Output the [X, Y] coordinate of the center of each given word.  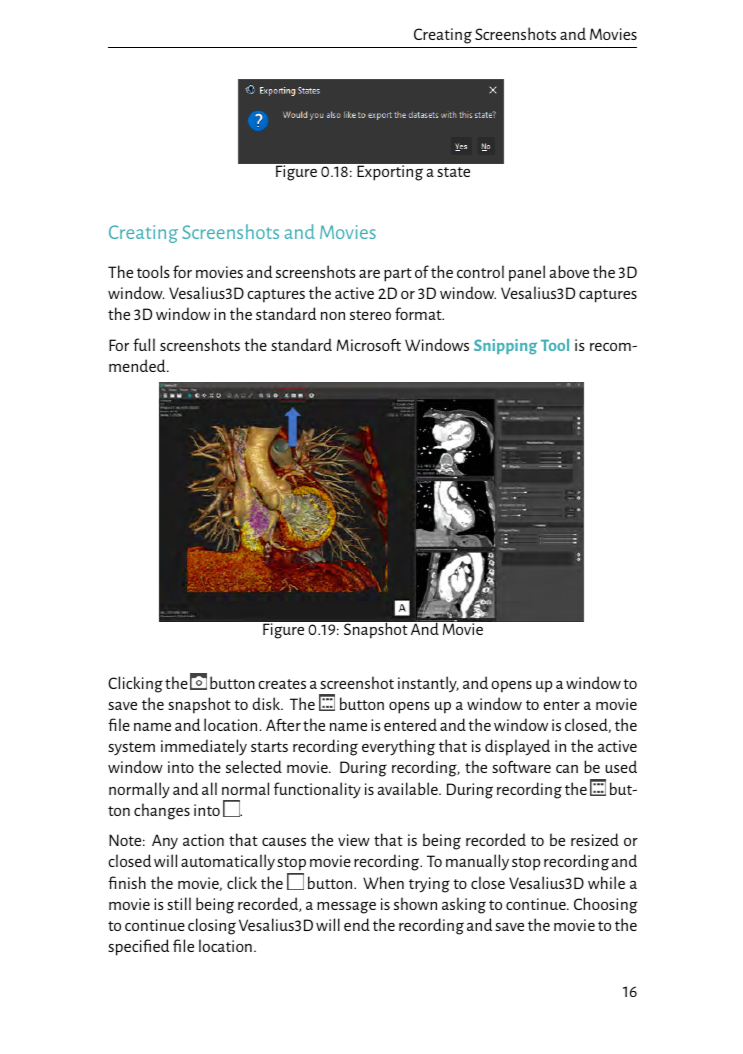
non [333, 316]
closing [212, 926]
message [346, 907]
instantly [428, 684]
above [569, 271]
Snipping [505, 347]
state [453, 172]
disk [267, 703]
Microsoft [369, 345]
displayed [517, 747]
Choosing [606, 905]
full [144, 344]
